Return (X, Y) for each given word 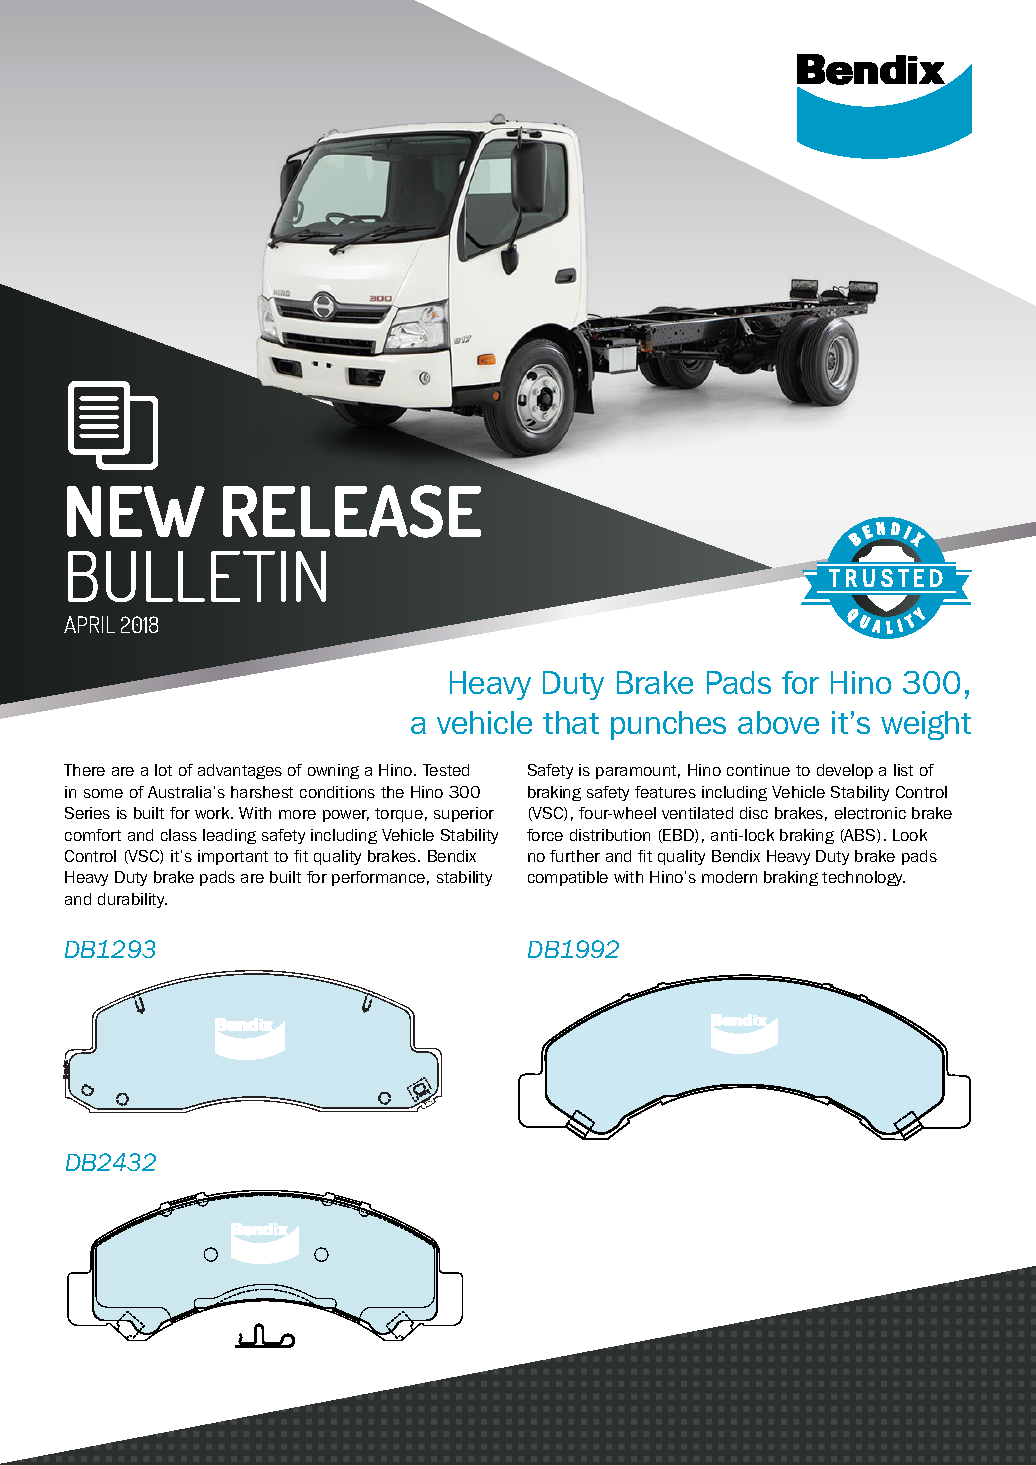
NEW (136, 511)
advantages (240, 771)
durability (132, 900)
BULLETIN (197, 576)
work (213, 813)
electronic (870, 813)
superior (464, 814)
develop (845, 771)
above (778, 722)
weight (926, 725)
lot (163, 770)
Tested (446, 770)
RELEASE (352, 511)
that (571, 722)
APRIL (89, 624)
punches (668, 725)
